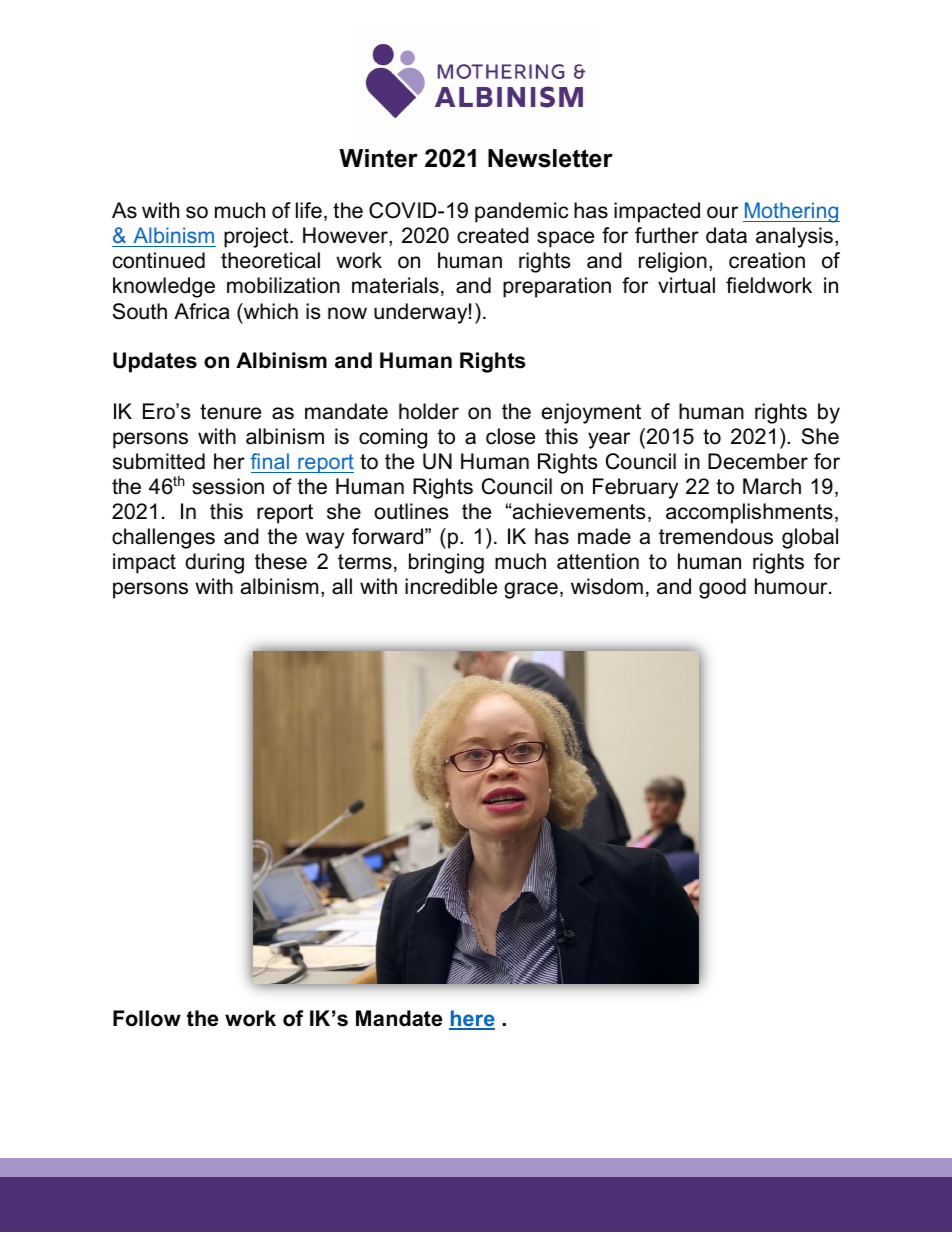 This page has height=1233, width=952. Describe the element at coordinates (792, 586) in the page. I see `humour` at that location.
